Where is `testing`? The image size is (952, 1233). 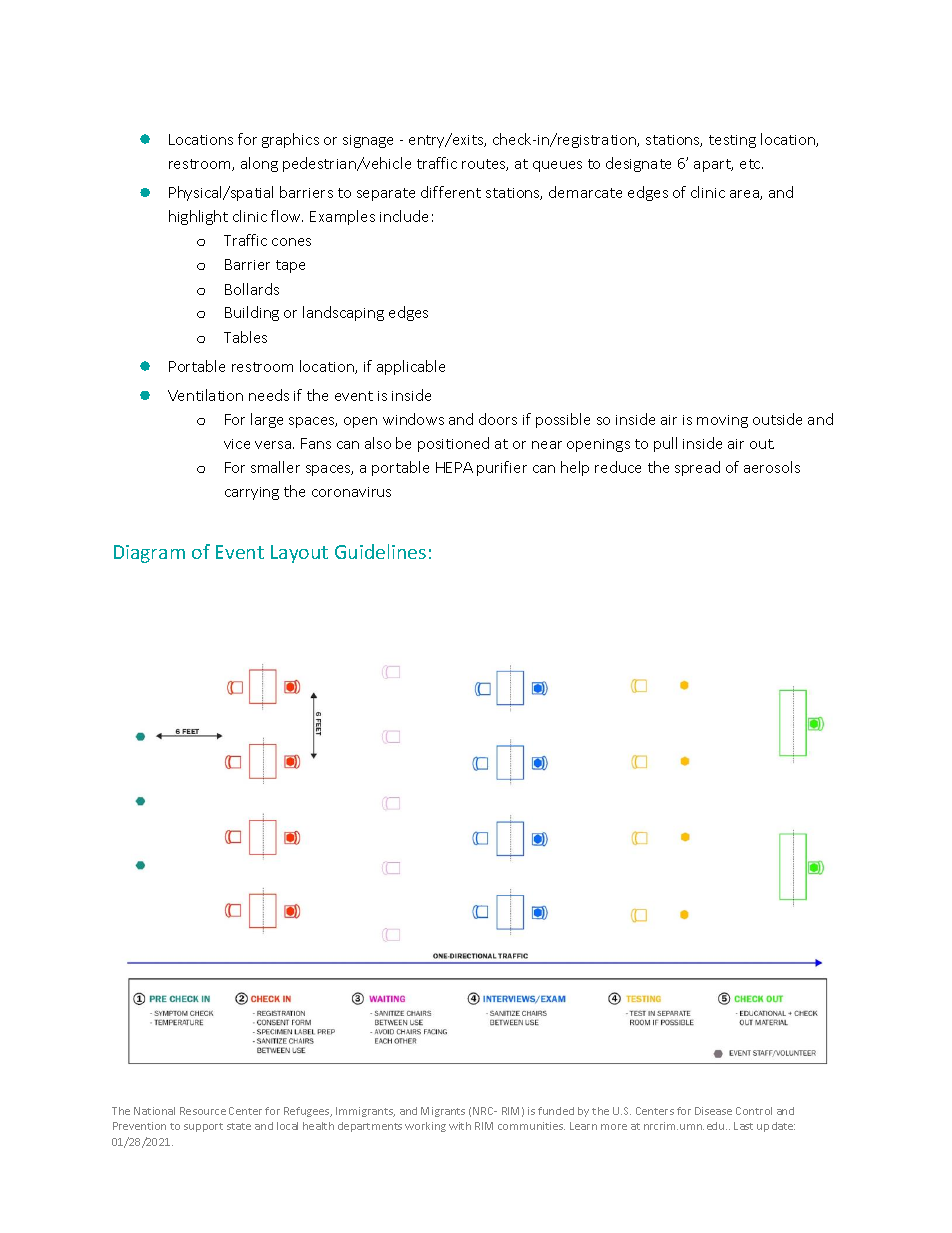 testing is located at coordinates (732, 141).
